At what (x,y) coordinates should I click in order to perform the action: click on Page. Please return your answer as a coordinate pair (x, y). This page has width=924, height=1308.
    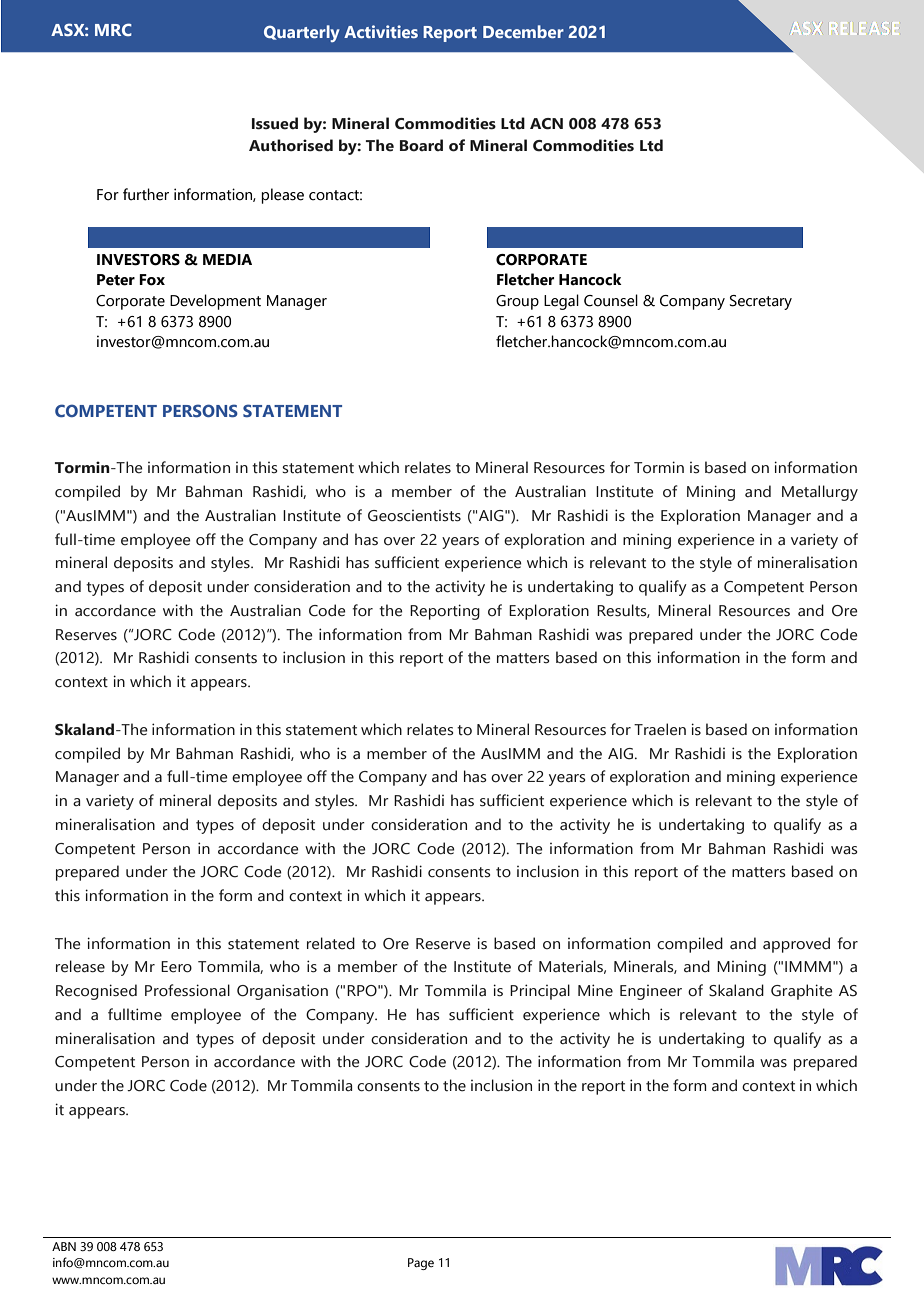
    Looking at the image, I should click on (421, 1264).
